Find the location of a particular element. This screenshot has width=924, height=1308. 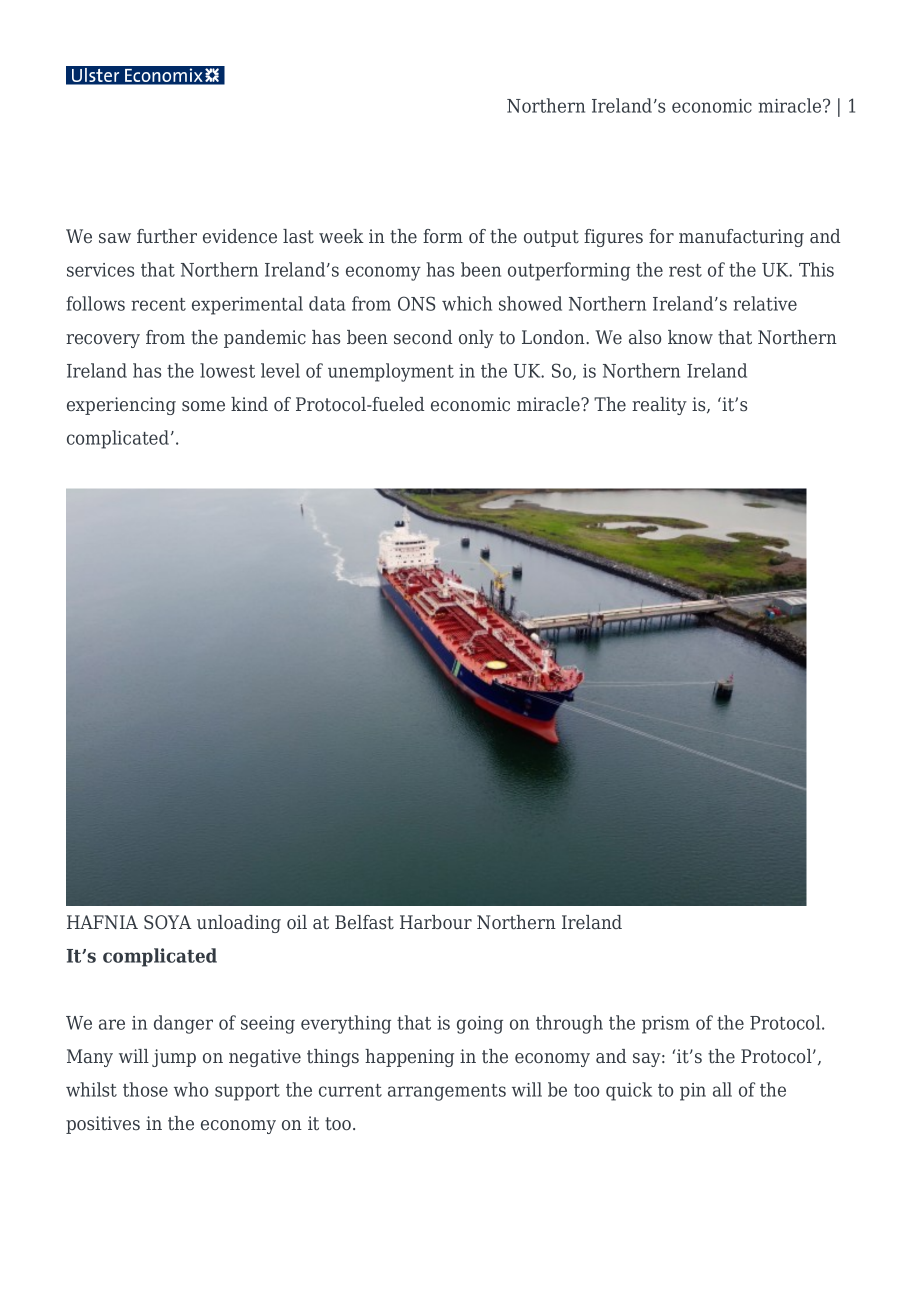

manufacturing is located at coordinates (741, 238).
